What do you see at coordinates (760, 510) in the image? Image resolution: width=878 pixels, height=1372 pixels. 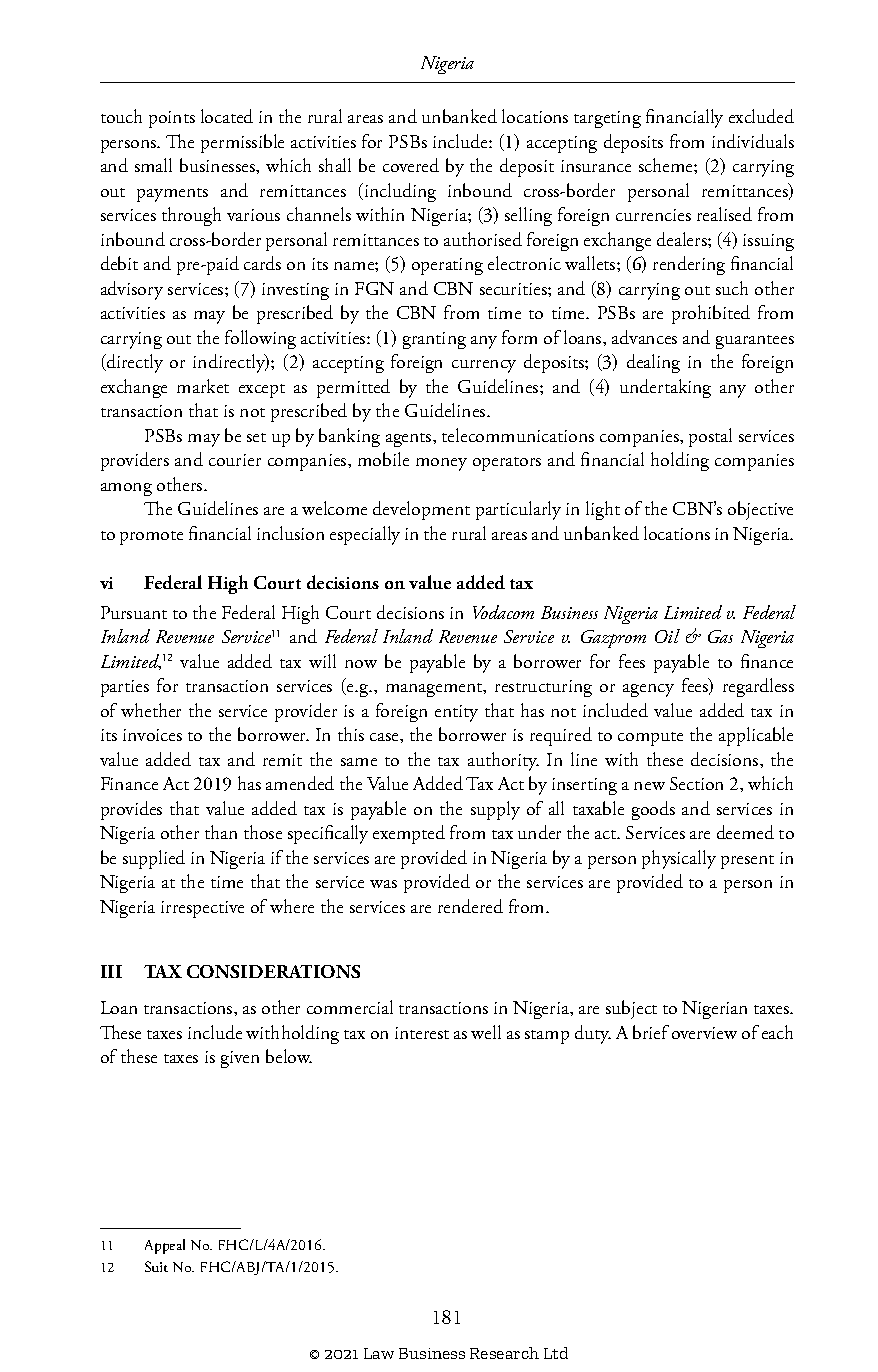 I see `objective` at bounding box center [760, 510].
